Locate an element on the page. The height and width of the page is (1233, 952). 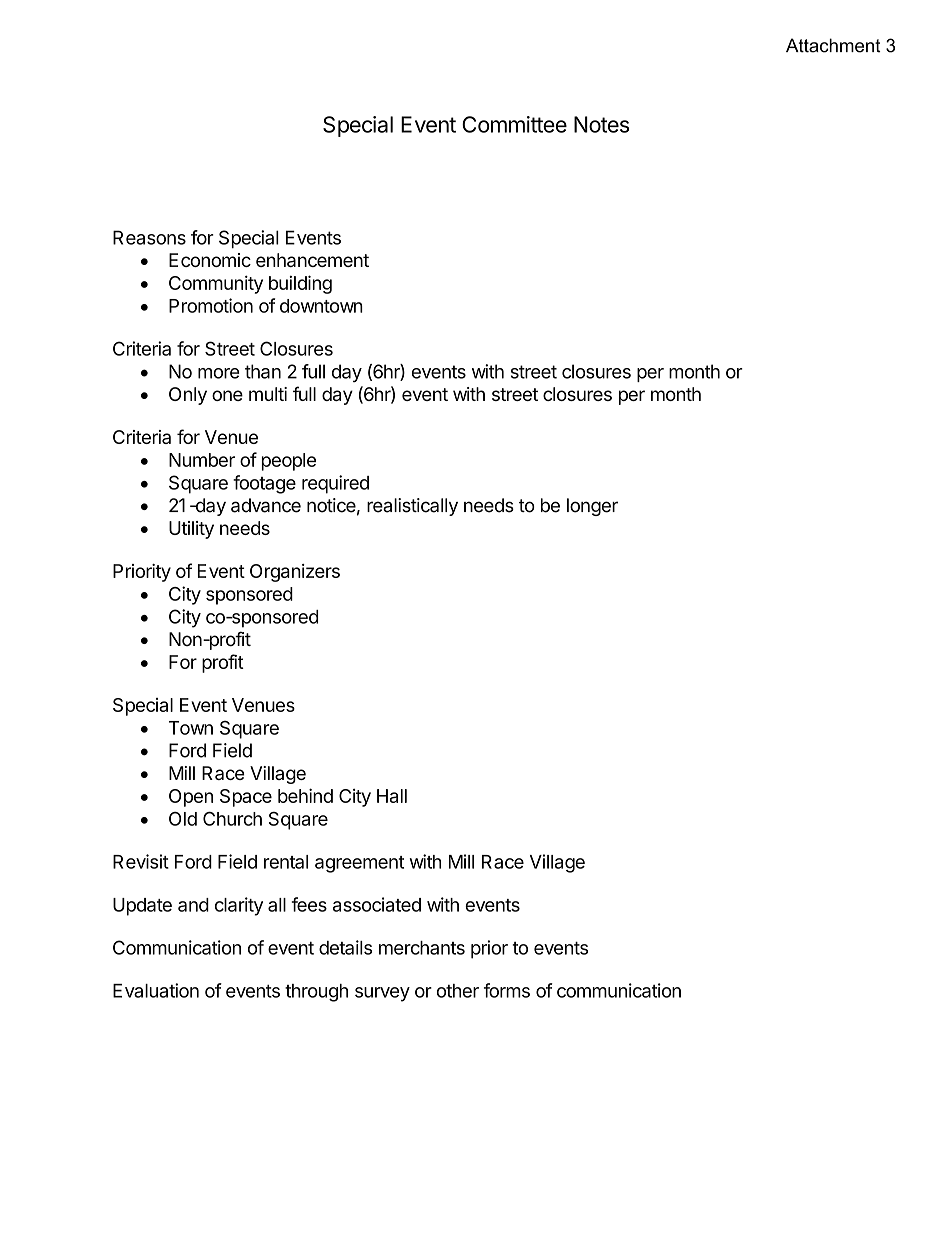
realistically is located at coordinates (412, 507).
